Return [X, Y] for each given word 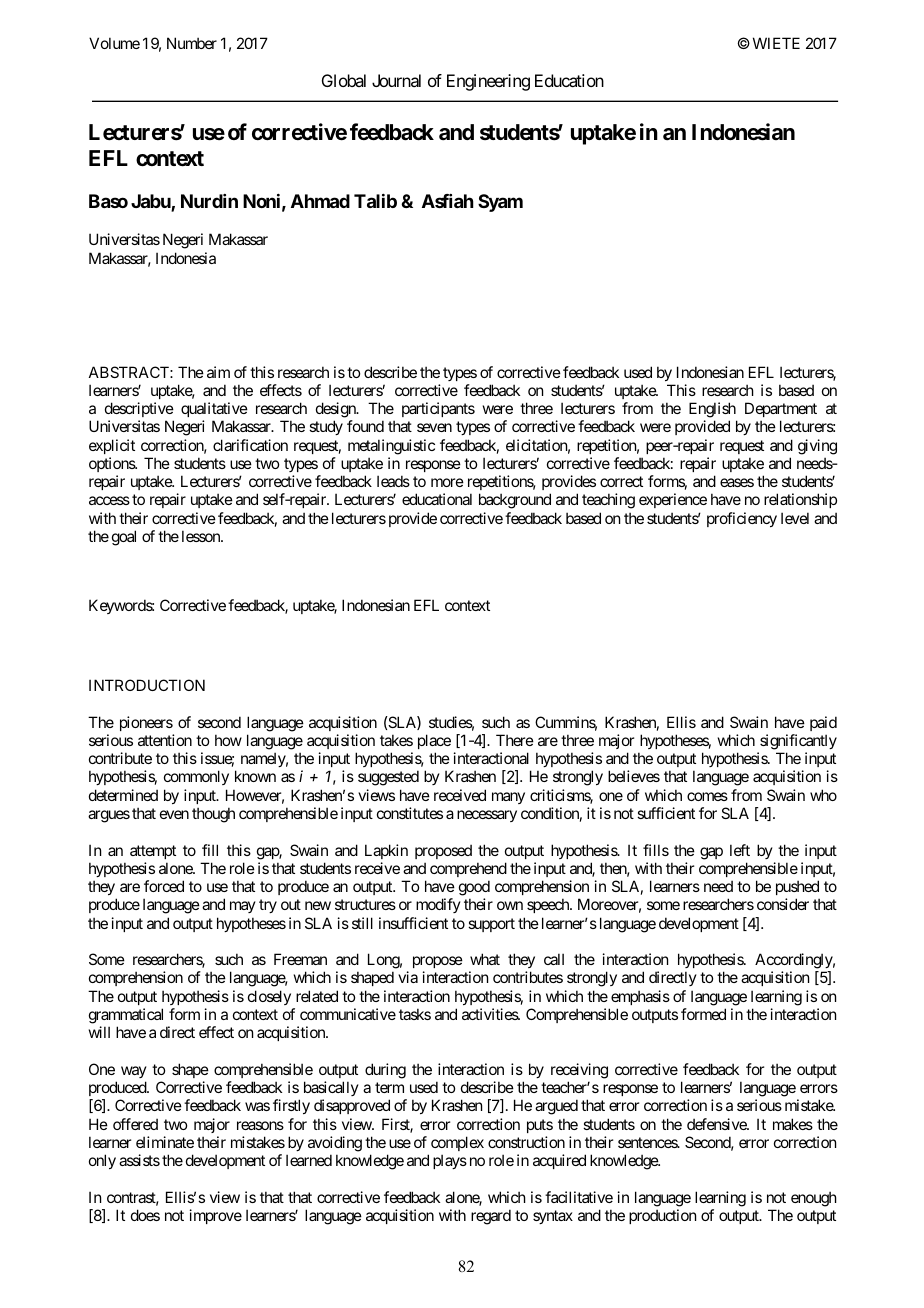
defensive [717, 1124]
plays [450, 1161]
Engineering [488, 82]
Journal [396, 80]
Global [344, 80]
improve [216, 1216]
